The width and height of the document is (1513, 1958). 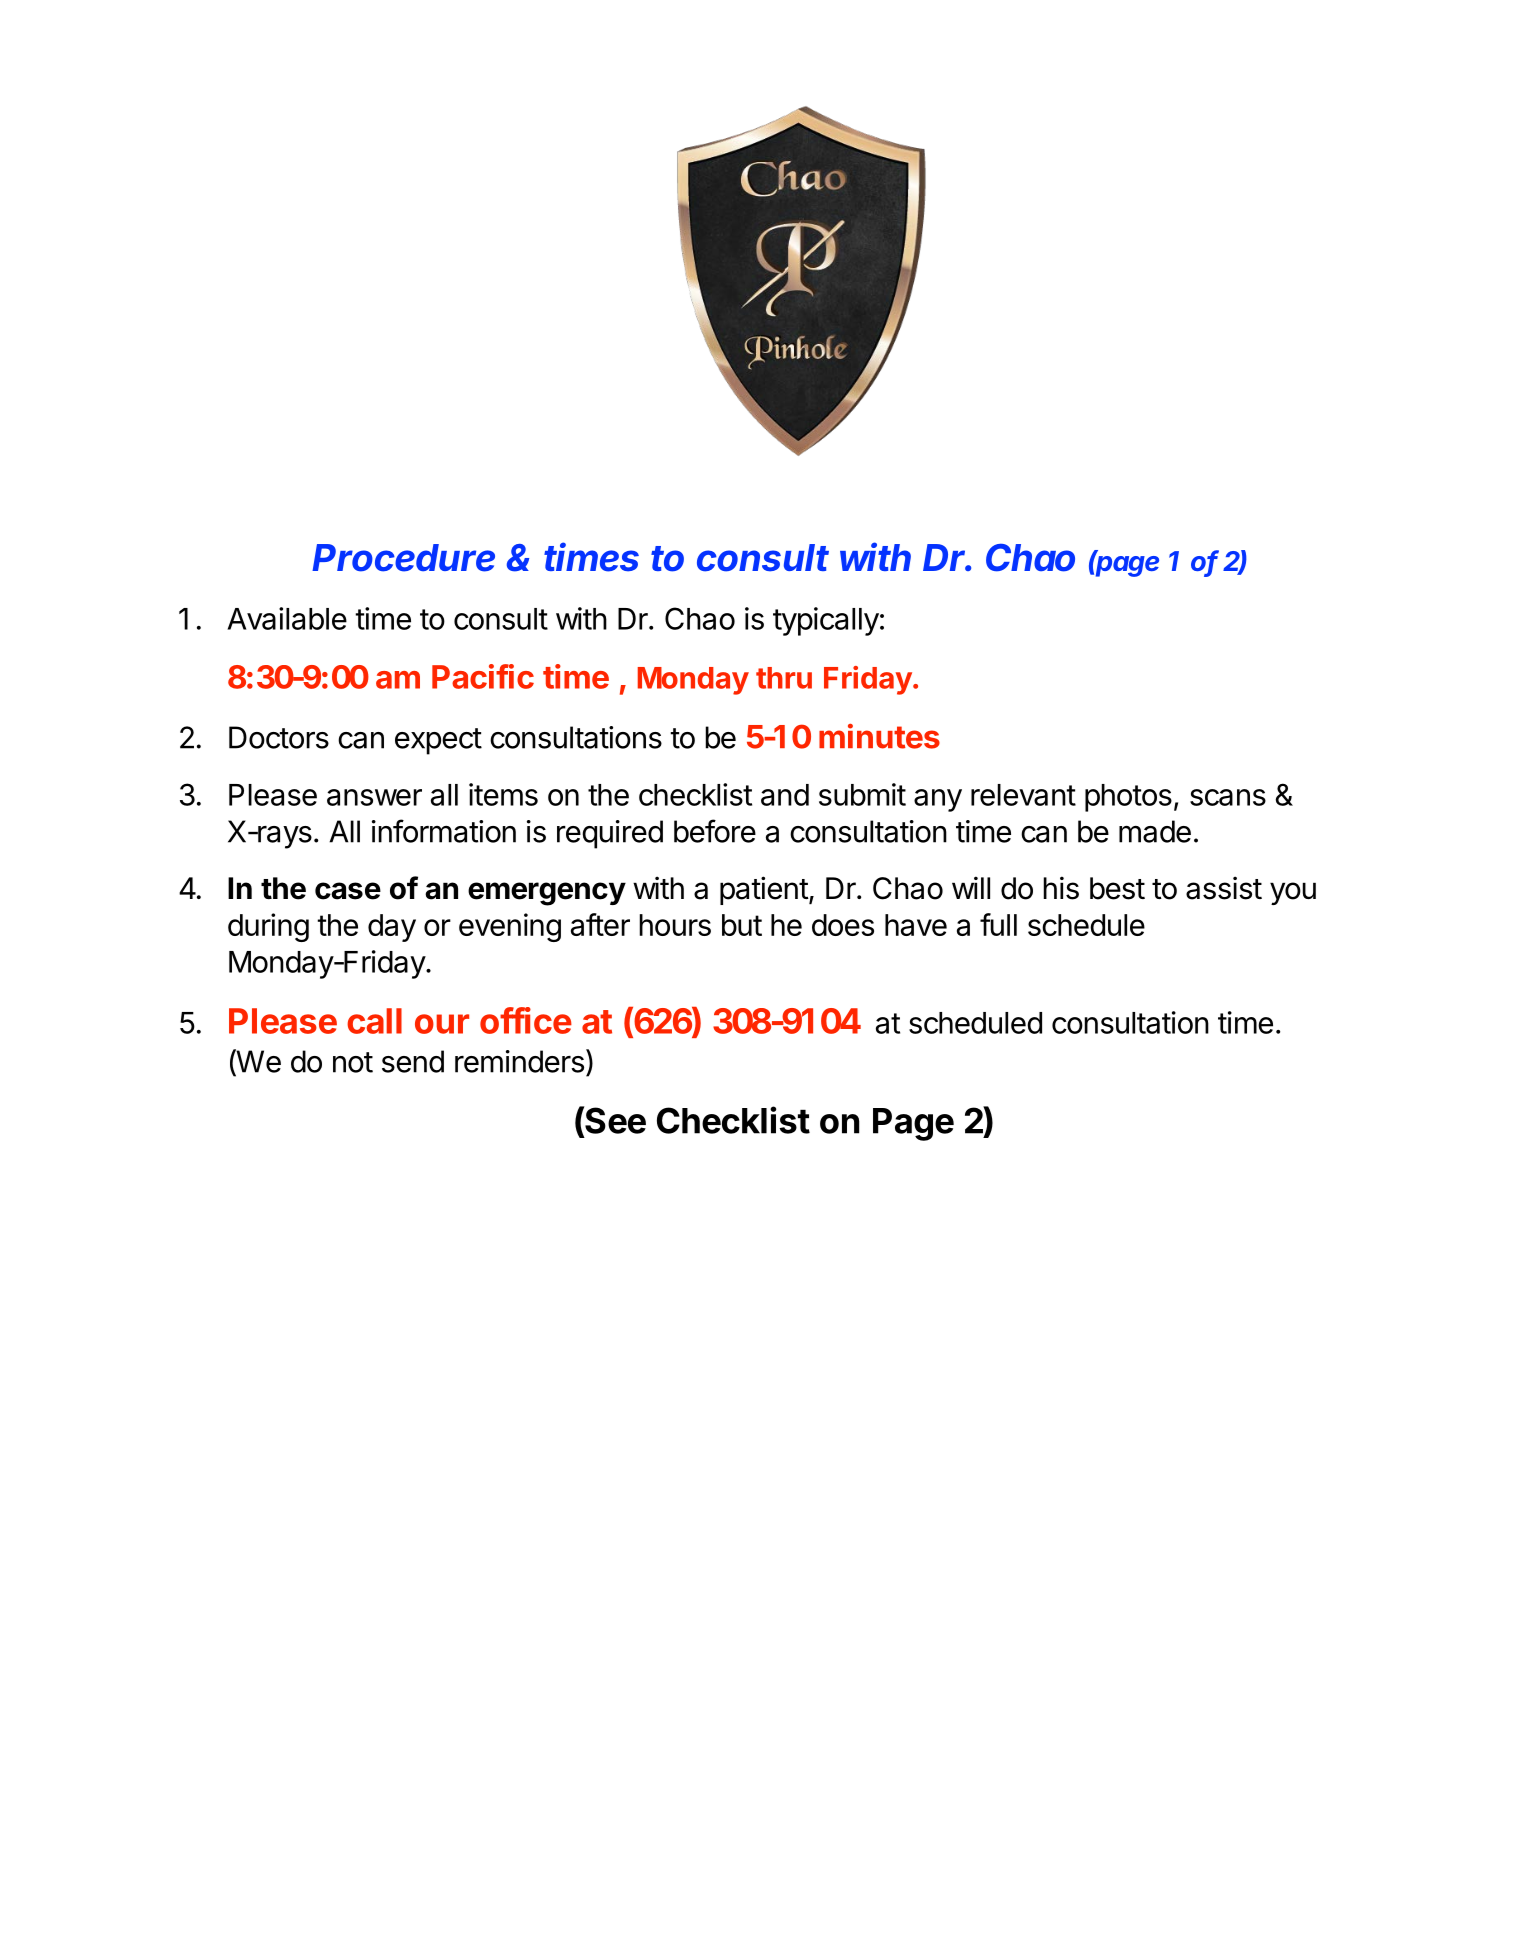 What do you see at coordinates (1128, 798) in the document?
I see `photos` at bounding box center [1128, 798].
